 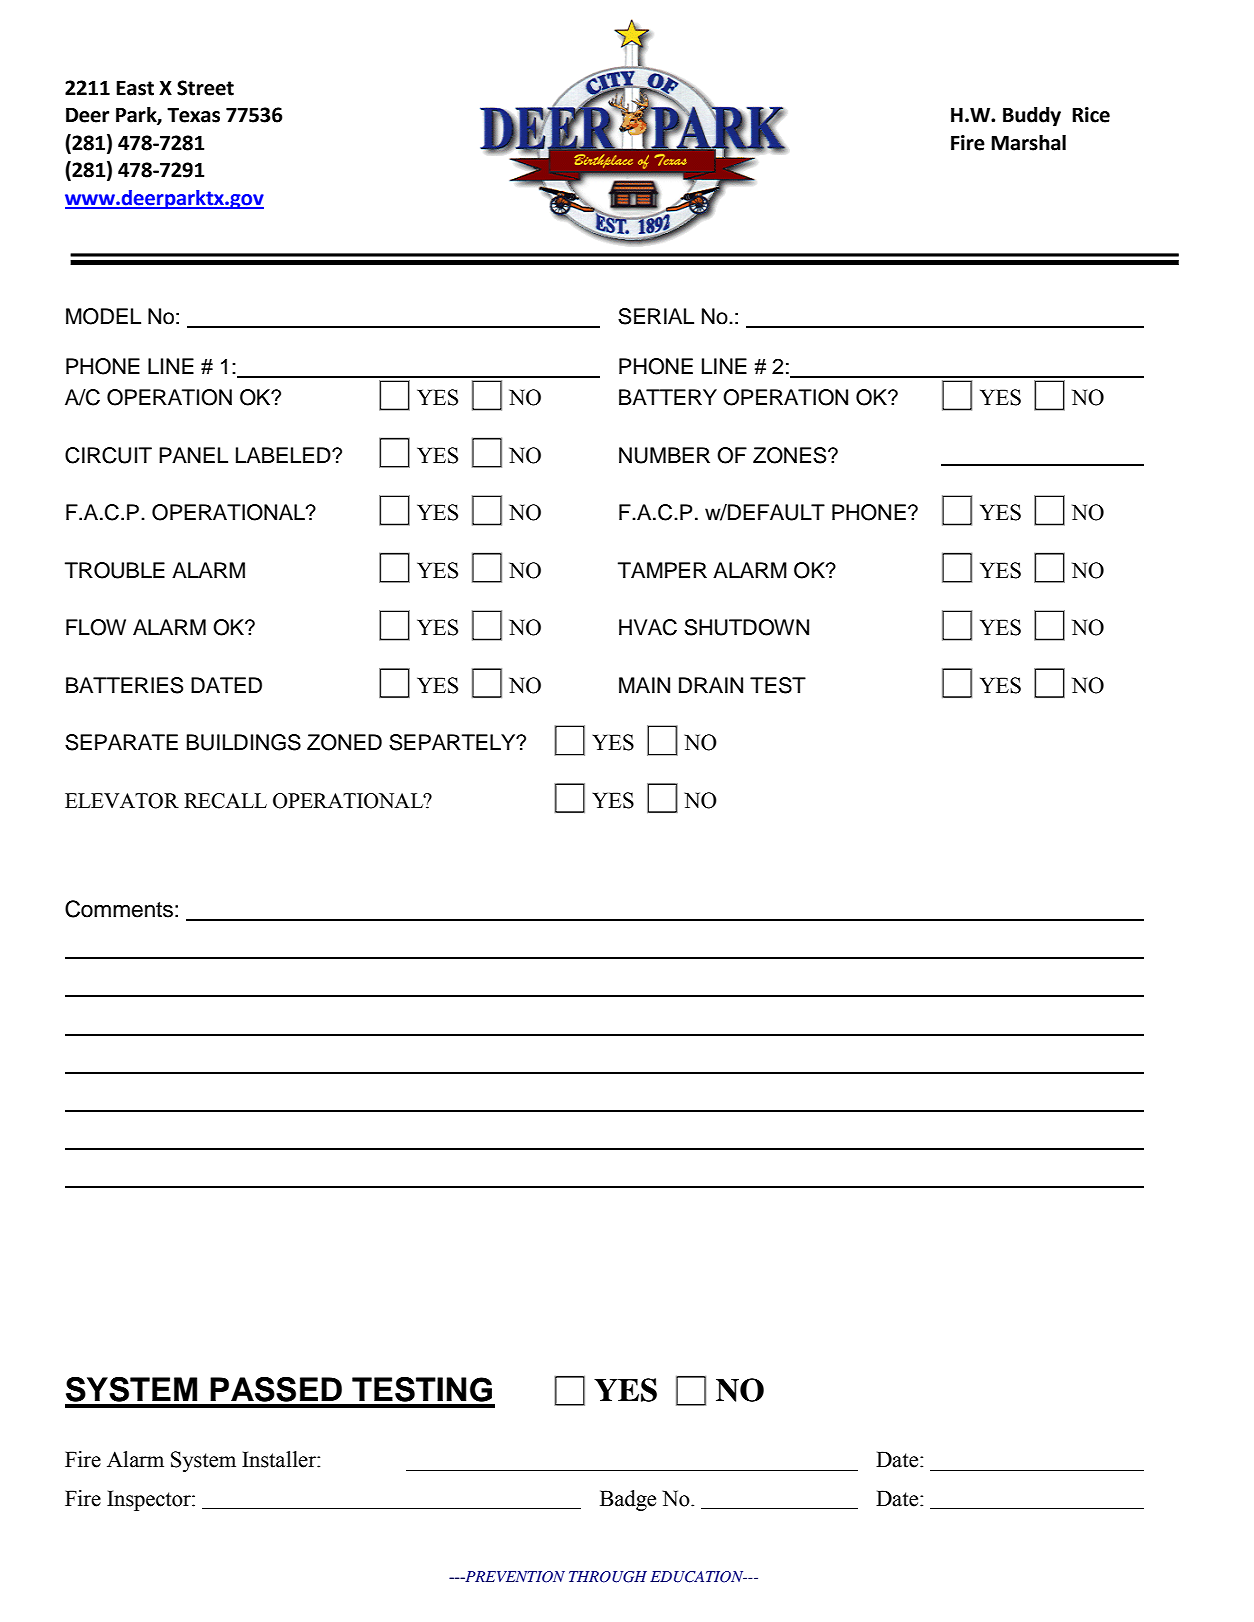 I want to click on Badge, so click(x=628, y=1500).
